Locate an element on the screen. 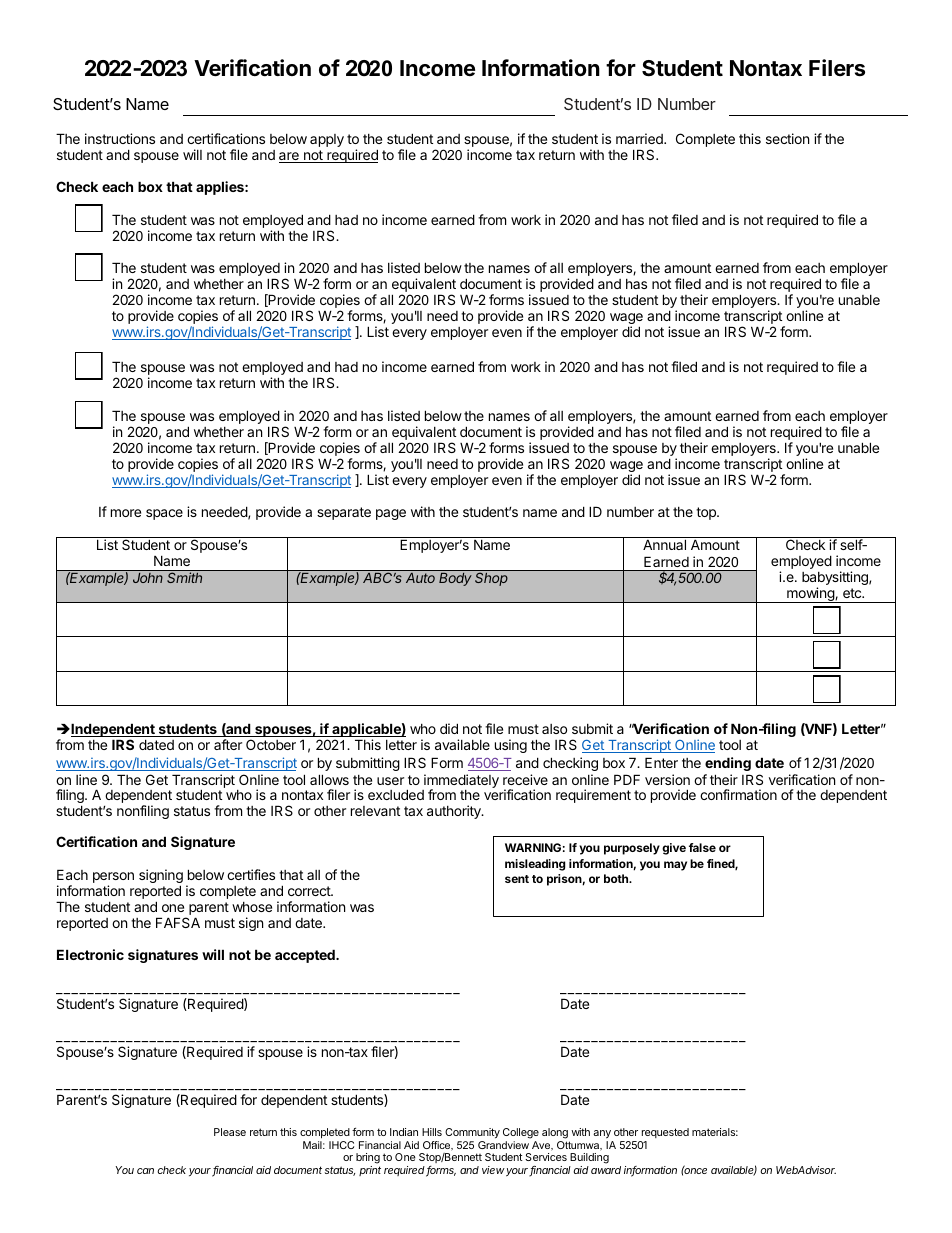 The image size is (952, 1233). apply is located at coordinates (327, 140).
